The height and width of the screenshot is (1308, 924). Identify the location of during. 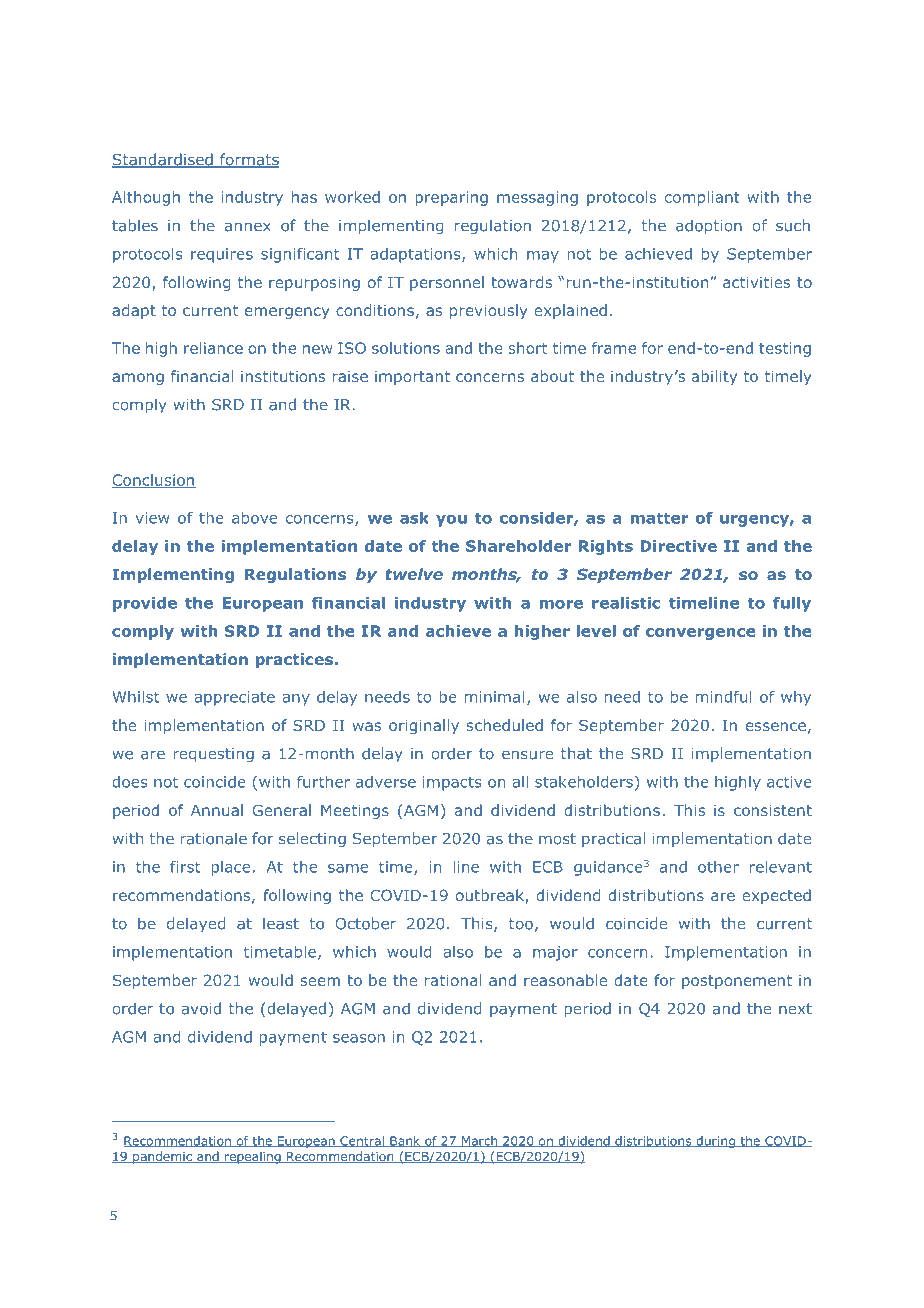
(715, 1142).
